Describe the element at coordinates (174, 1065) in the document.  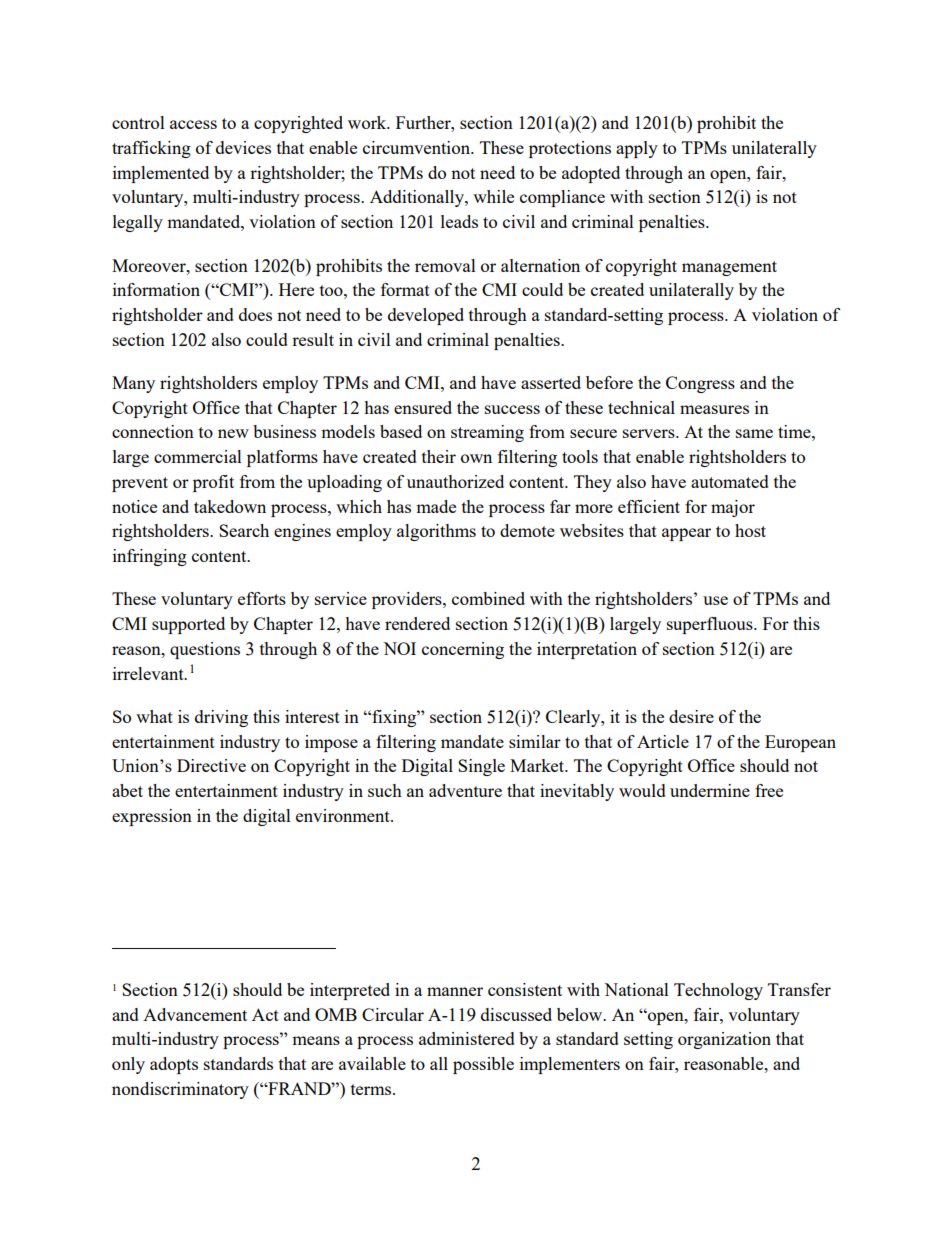
I see `adopts` at that location.
